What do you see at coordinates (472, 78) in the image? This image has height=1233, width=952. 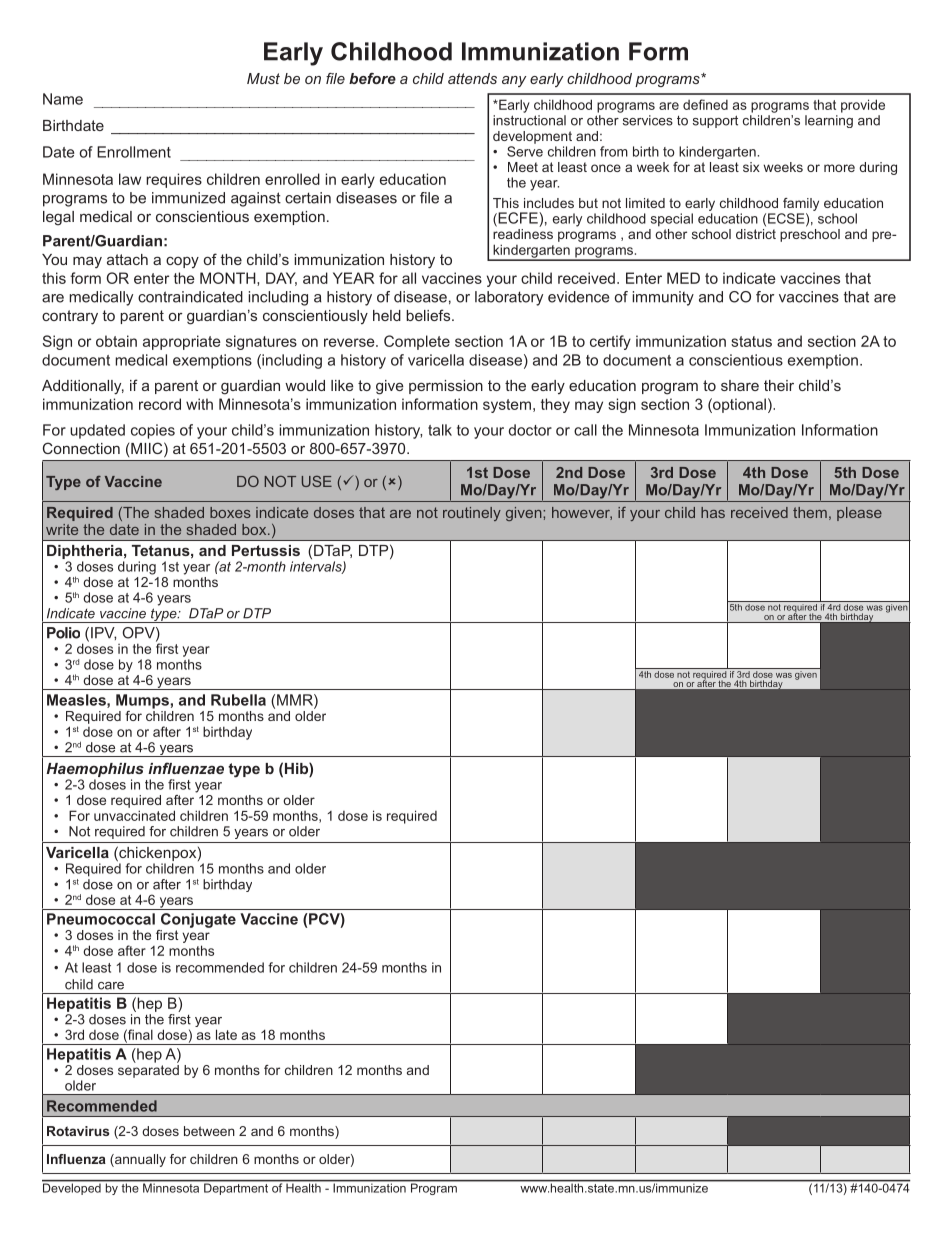 I see `attends` at bounding box center [472, 78].
